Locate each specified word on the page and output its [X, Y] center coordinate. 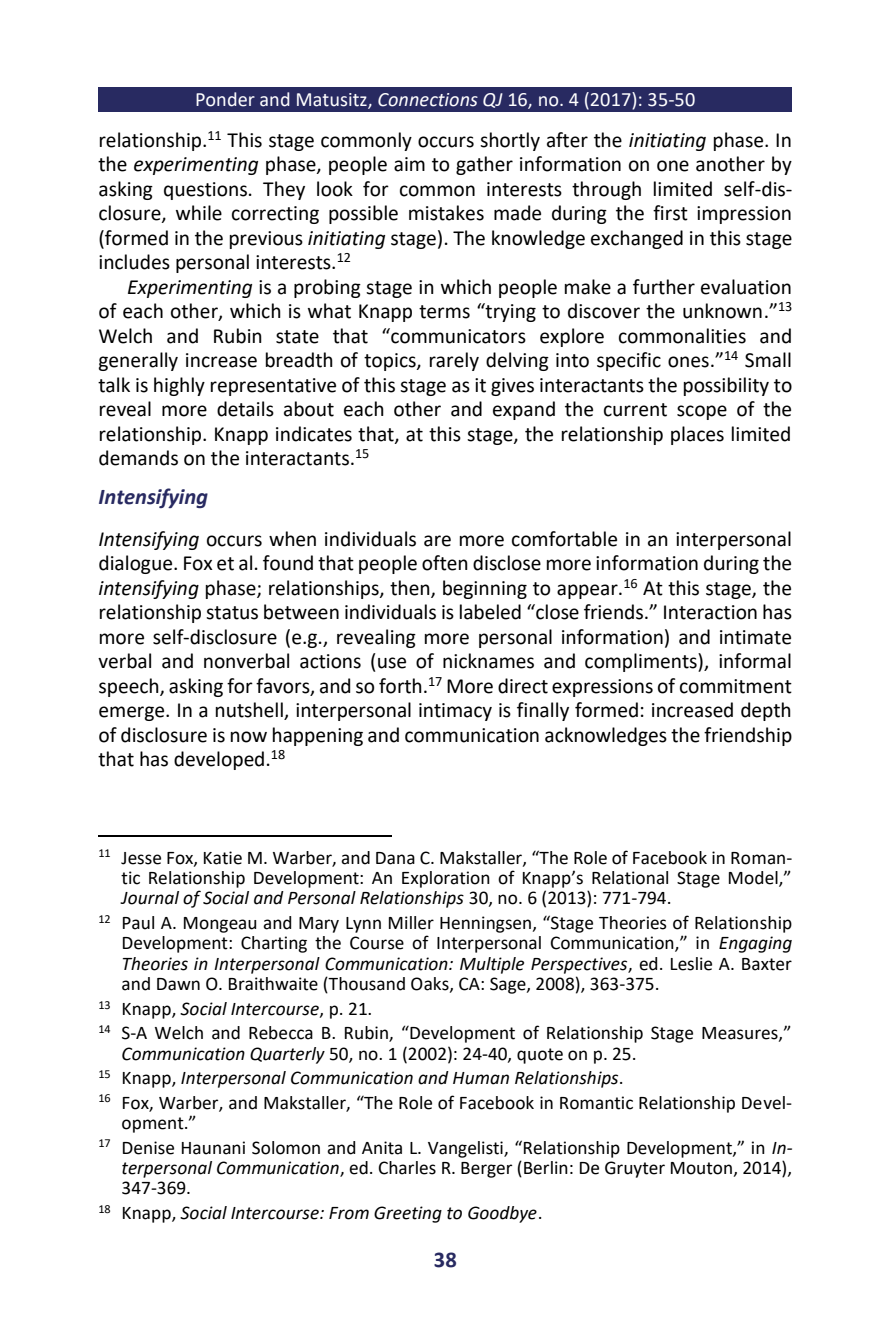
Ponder [225, 99]
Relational [630, 878]
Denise [148, 1148]
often [445, 563]
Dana [395, 858]
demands [138, 458]
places [697, 435]
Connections [428, 100]
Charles [407, 1168]
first [670, 213]
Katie [223, 858]
